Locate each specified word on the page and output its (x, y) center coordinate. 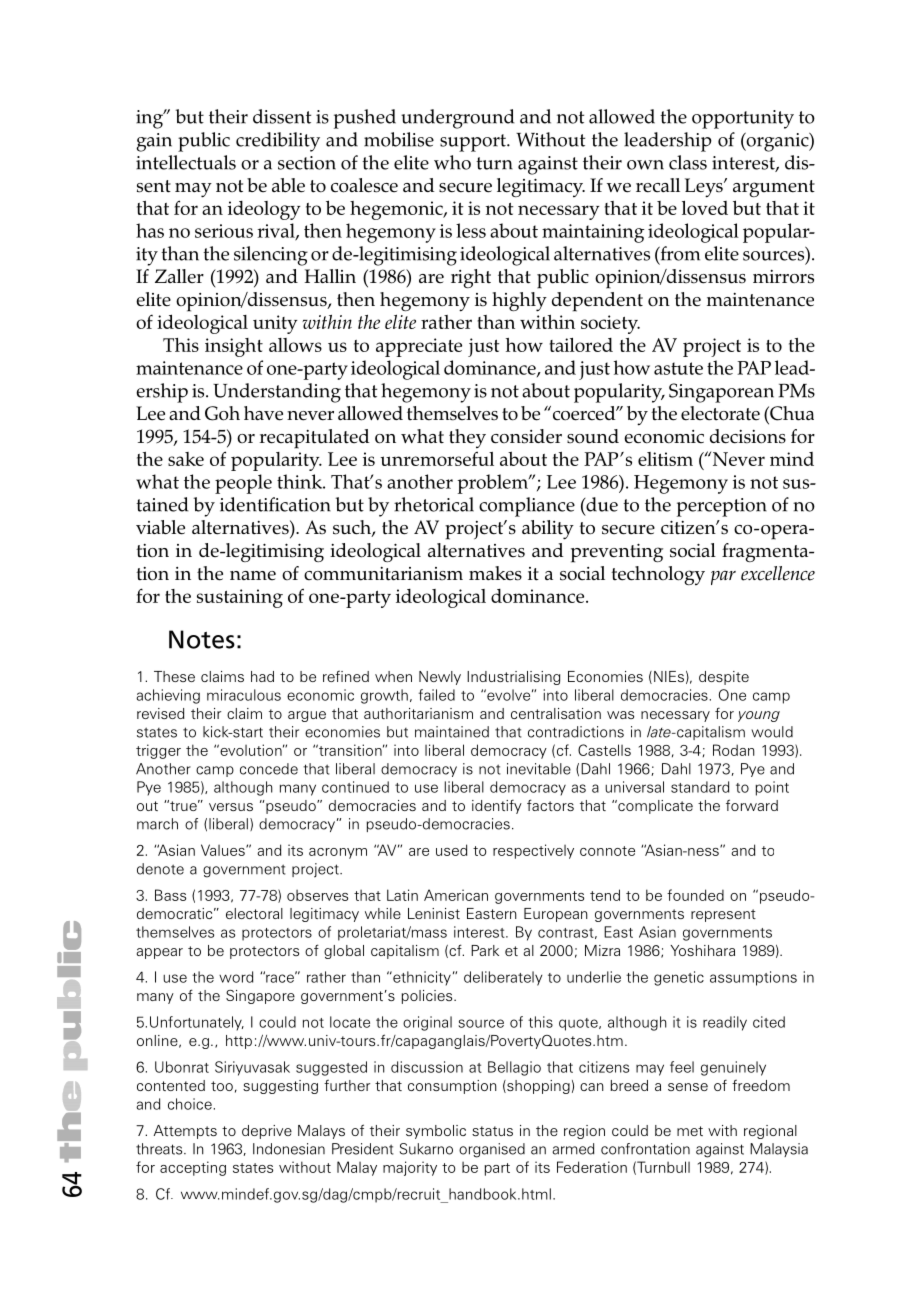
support (474, 143)
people (243, 484)
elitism (665, 459)
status (492, 1131)
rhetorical (434, 504)
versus (231, 807)
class (688, 162)
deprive (267, 1132)
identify (497, 806)
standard (700, 787)
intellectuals (186, 162)
